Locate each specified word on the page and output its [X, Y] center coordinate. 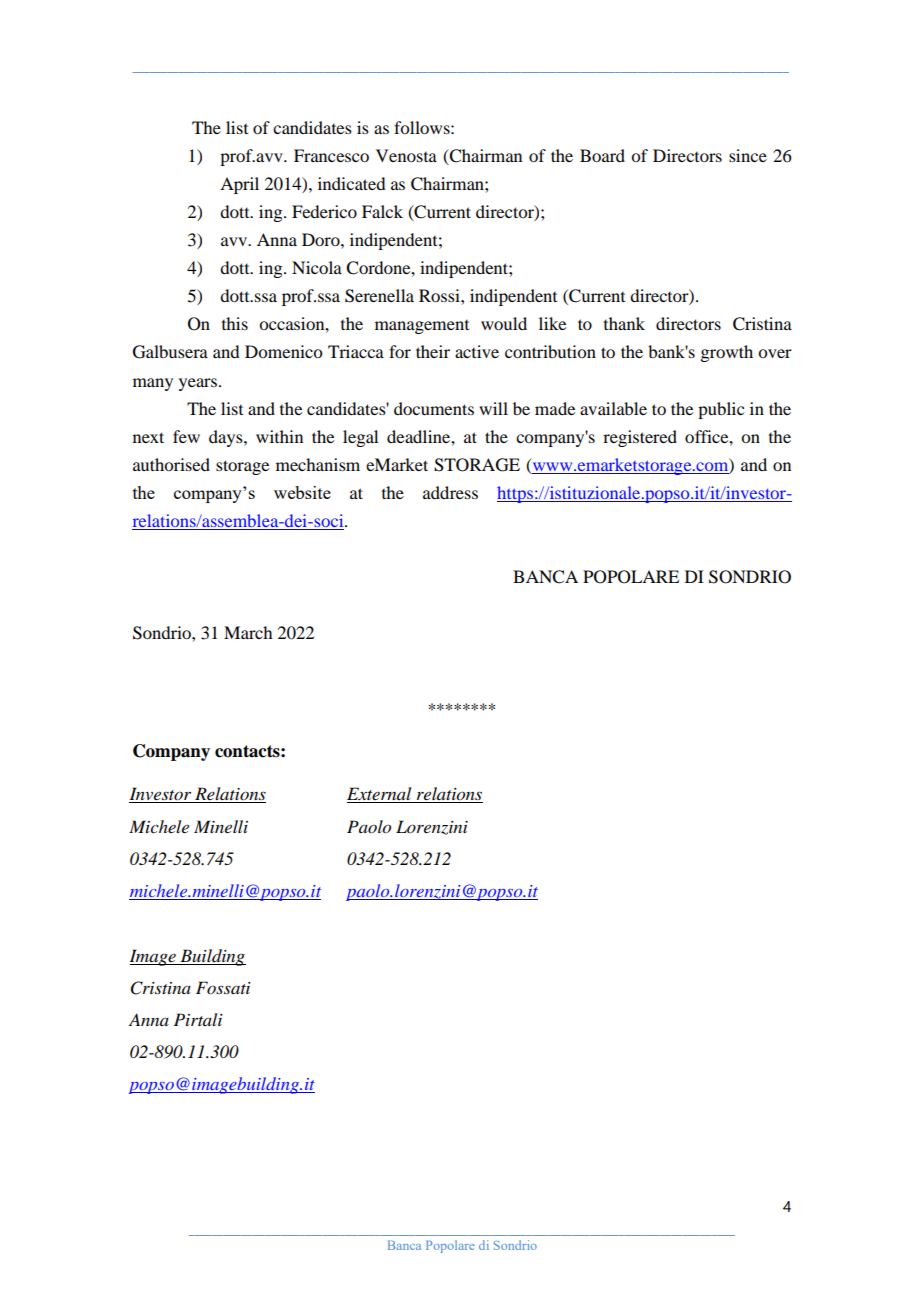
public [721, 410]
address [450, 492]
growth [727, 353]
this [235, 323]
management [422, 327]
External [380, 795]
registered [640, 438]
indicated [352, 183]
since [748, 155]
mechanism [318, 464]
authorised [171, 464]
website [302, 492]
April [239, 185]
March [248, 632]
